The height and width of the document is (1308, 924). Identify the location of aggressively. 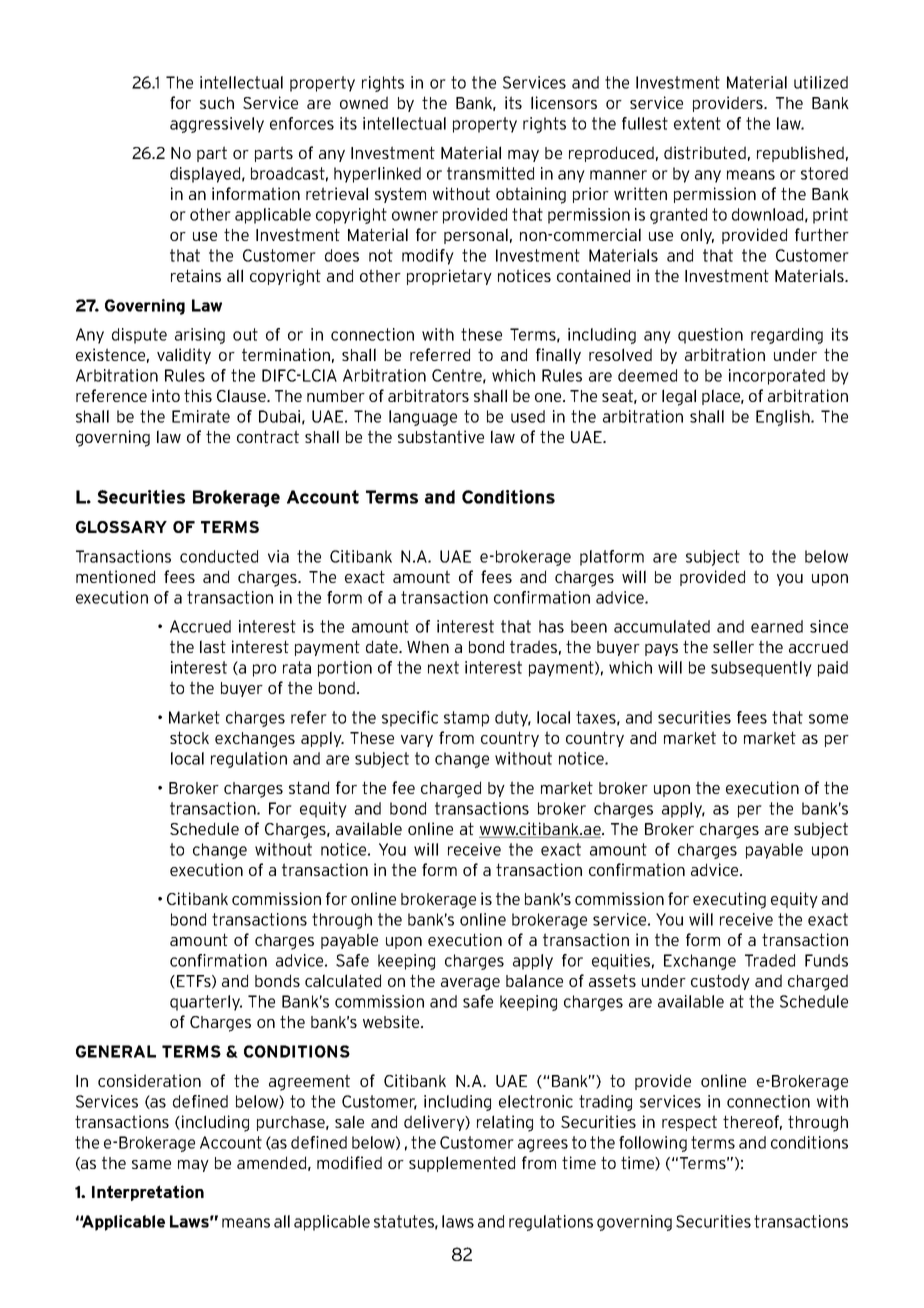
(217, 125).
